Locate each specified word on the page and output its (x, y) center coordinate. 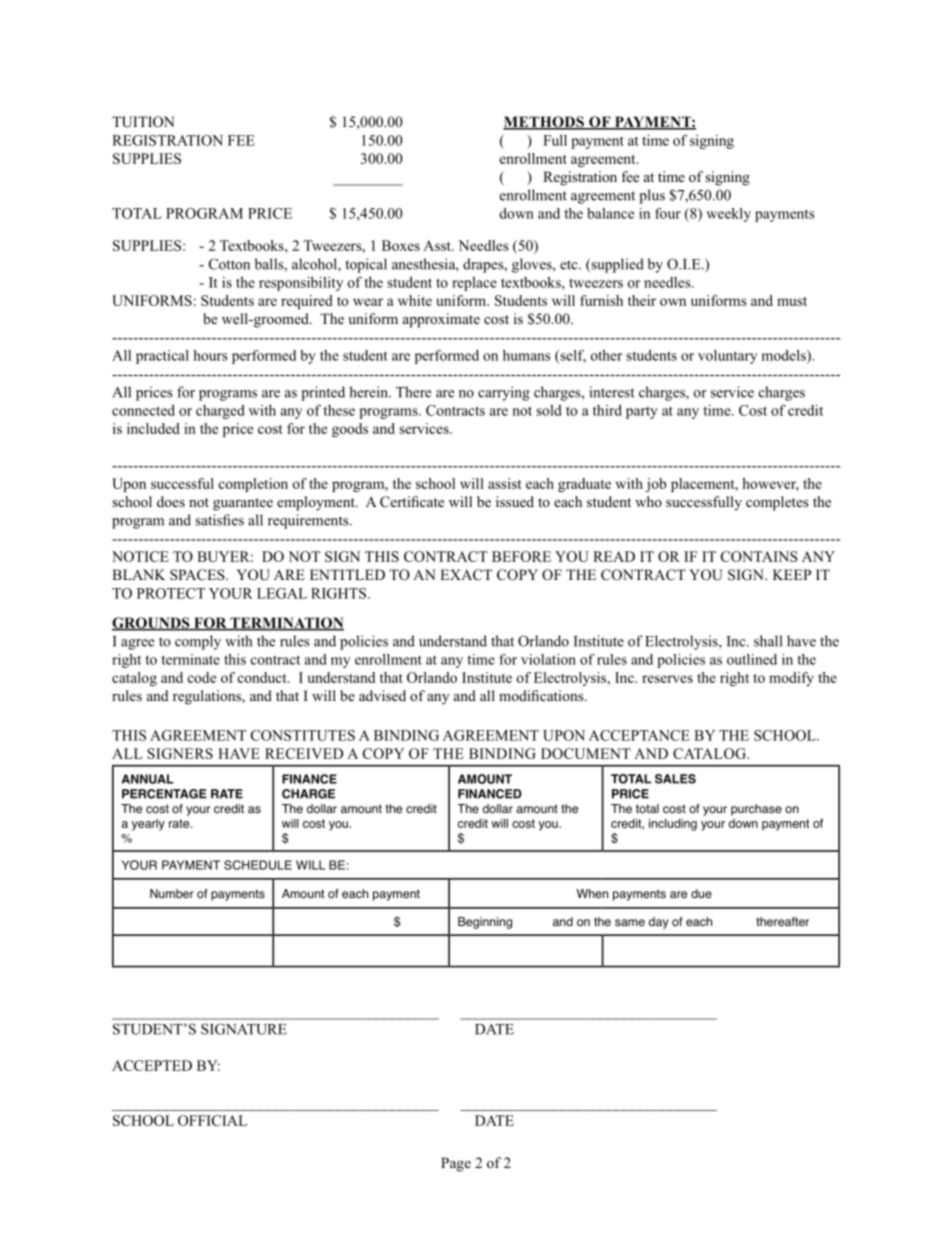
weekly (728, 215)
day (659, 923)
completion (253, 485)
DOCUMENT (586, 753)
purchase (756, 810)
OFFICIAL (212, 1120)
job (655, 485)
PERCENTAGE (164, 794)
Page (456, 1164)
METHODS (544, 123)
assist (505, 483)
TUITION (143, 122)
